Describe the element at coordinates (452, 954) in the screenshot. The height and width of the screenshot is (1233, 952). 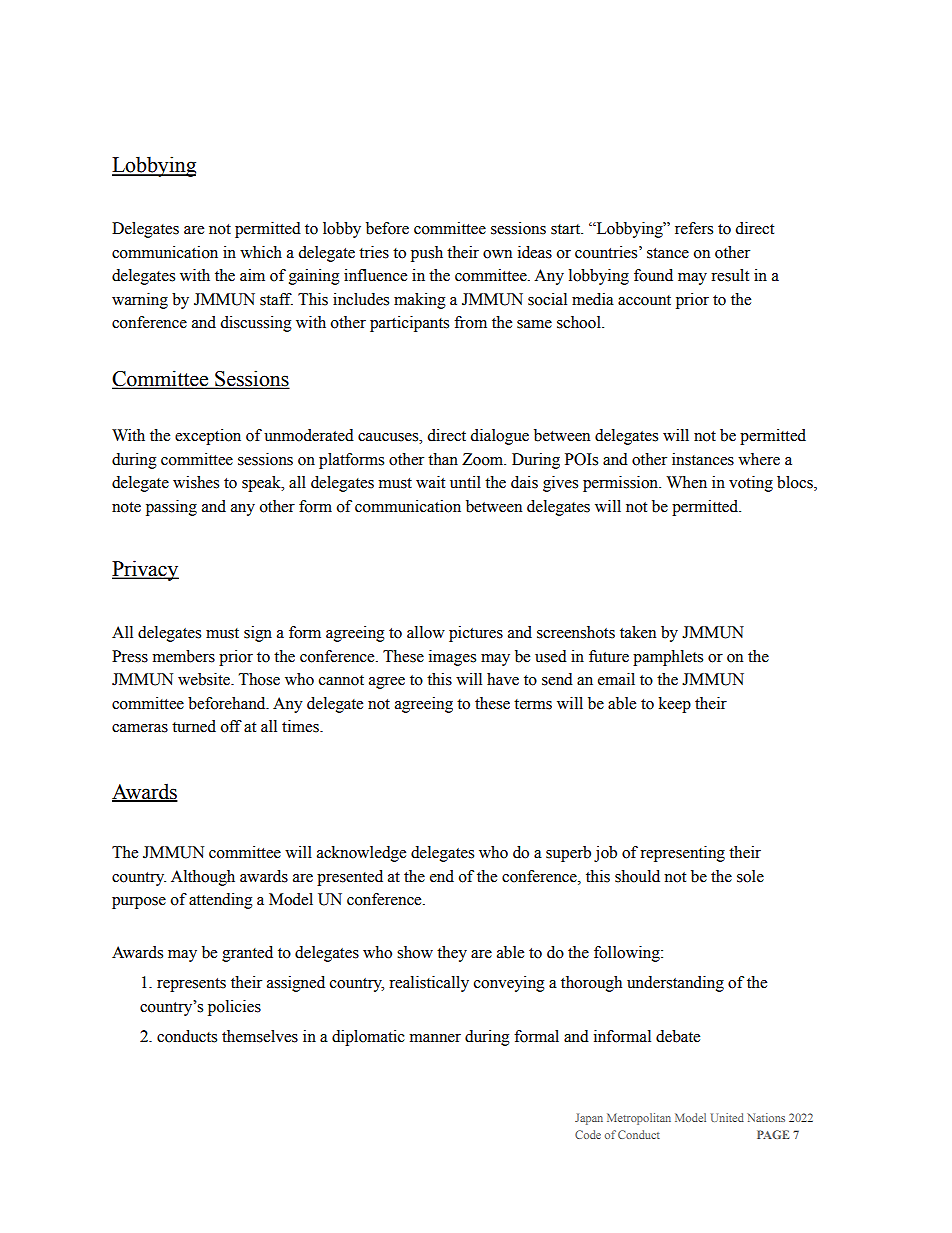
I see `they` at that location.
